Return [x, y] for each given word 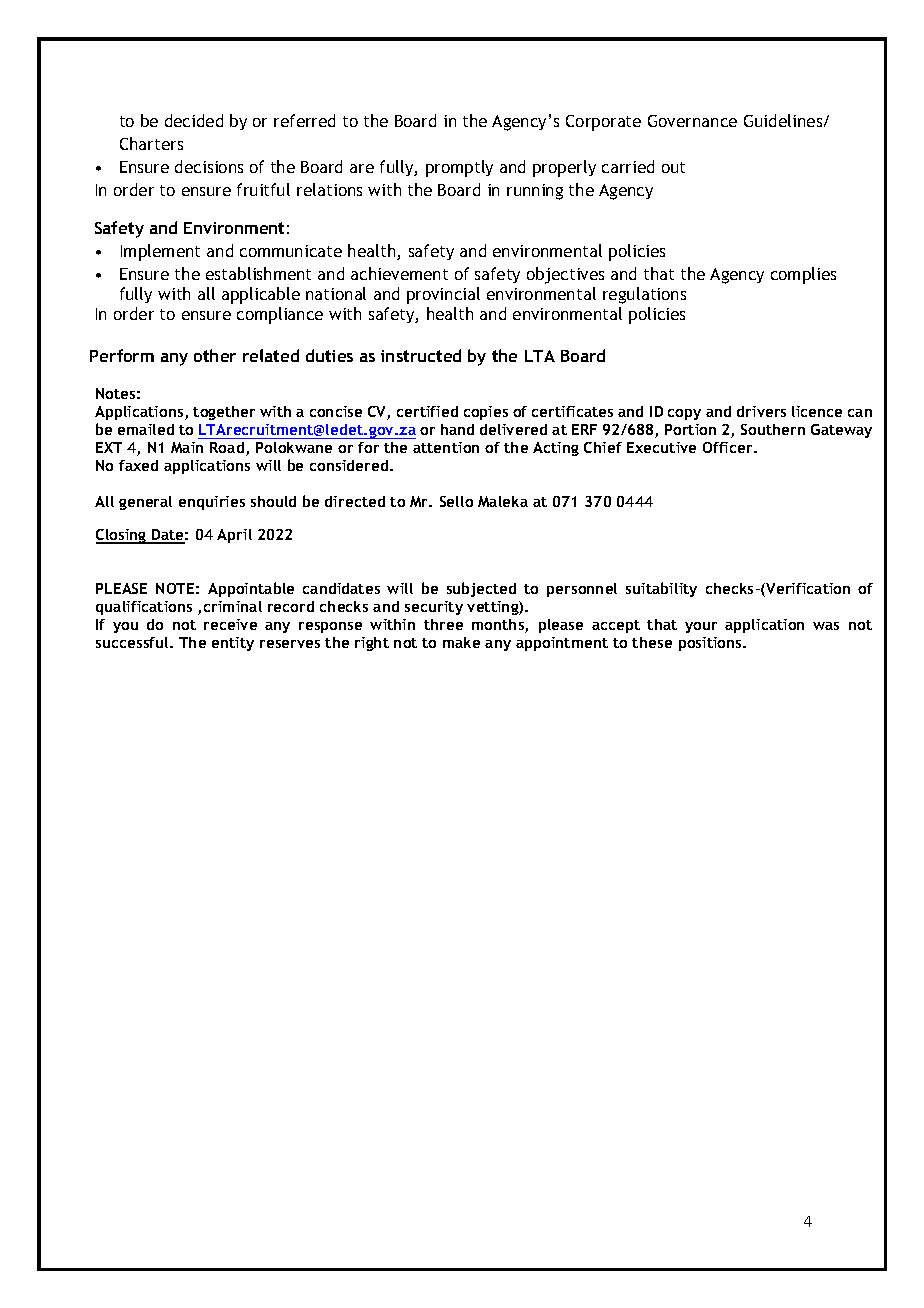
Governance [692, 121]
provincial [443, 295]
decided [194, 120]
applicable [261, 295]
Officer [729, 447]
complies [803, 275]
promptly [459, 168]
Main [187, 447]
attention [446, 447]
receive [230, 624]
